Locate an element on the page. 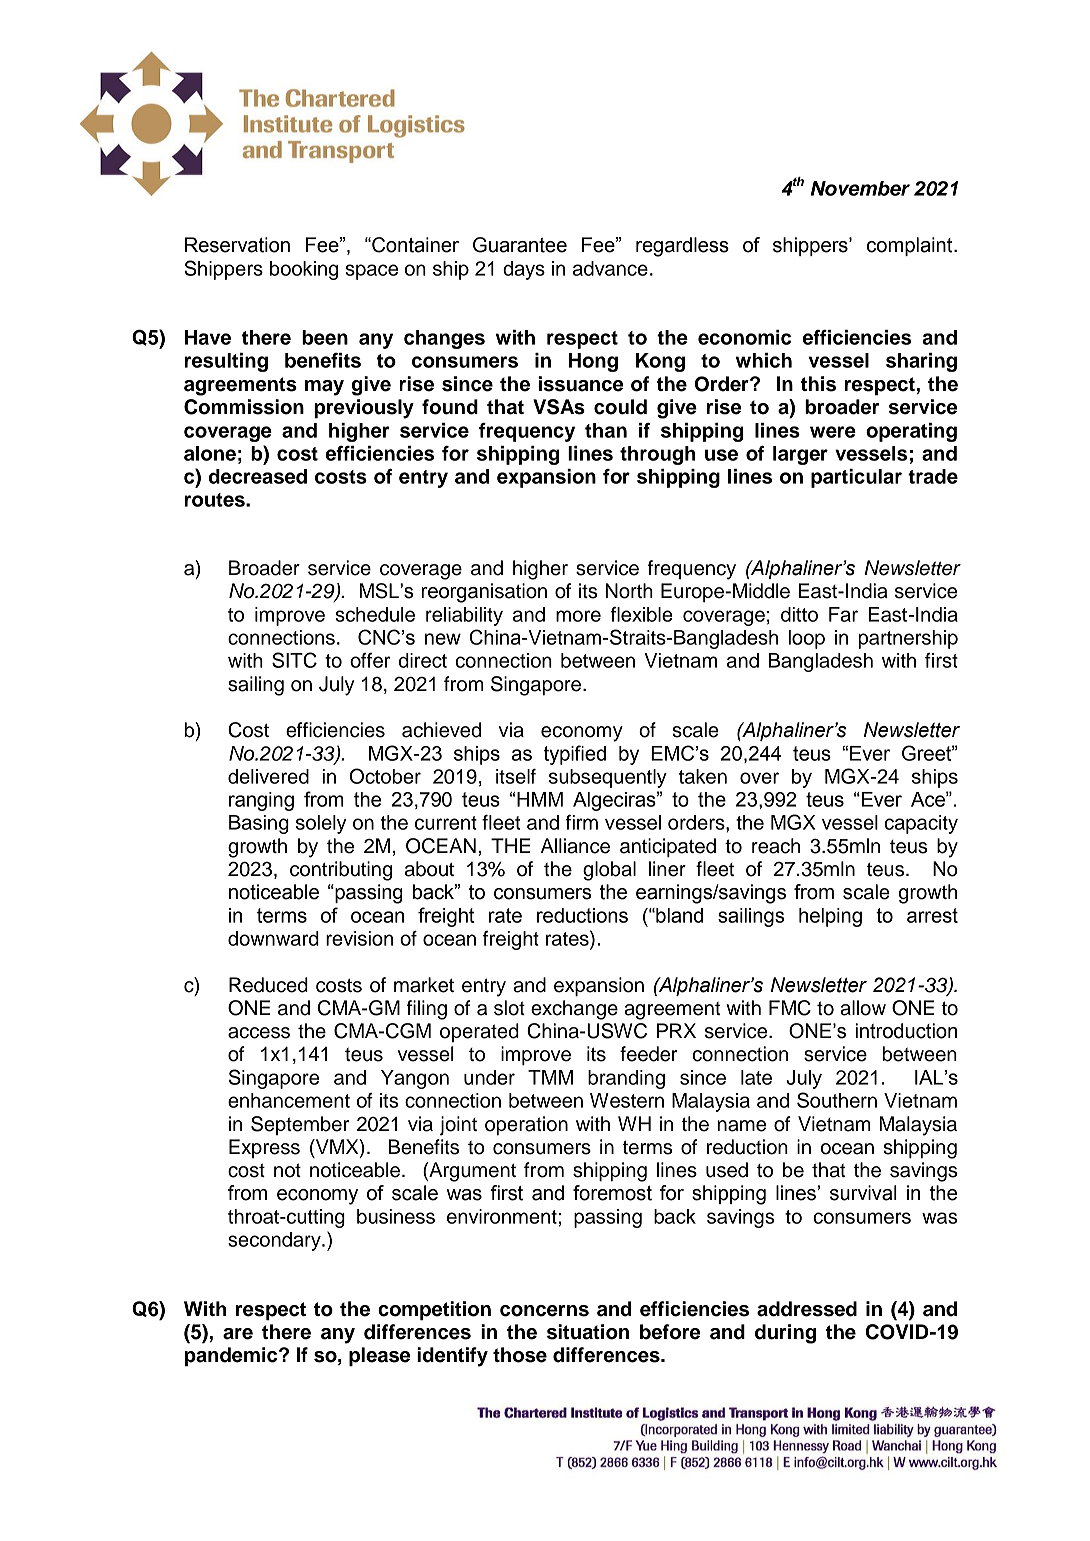 Image resolution: width=1090 pixels, height=1541 pixels. exchange is located at coordinates (574, 1010).
